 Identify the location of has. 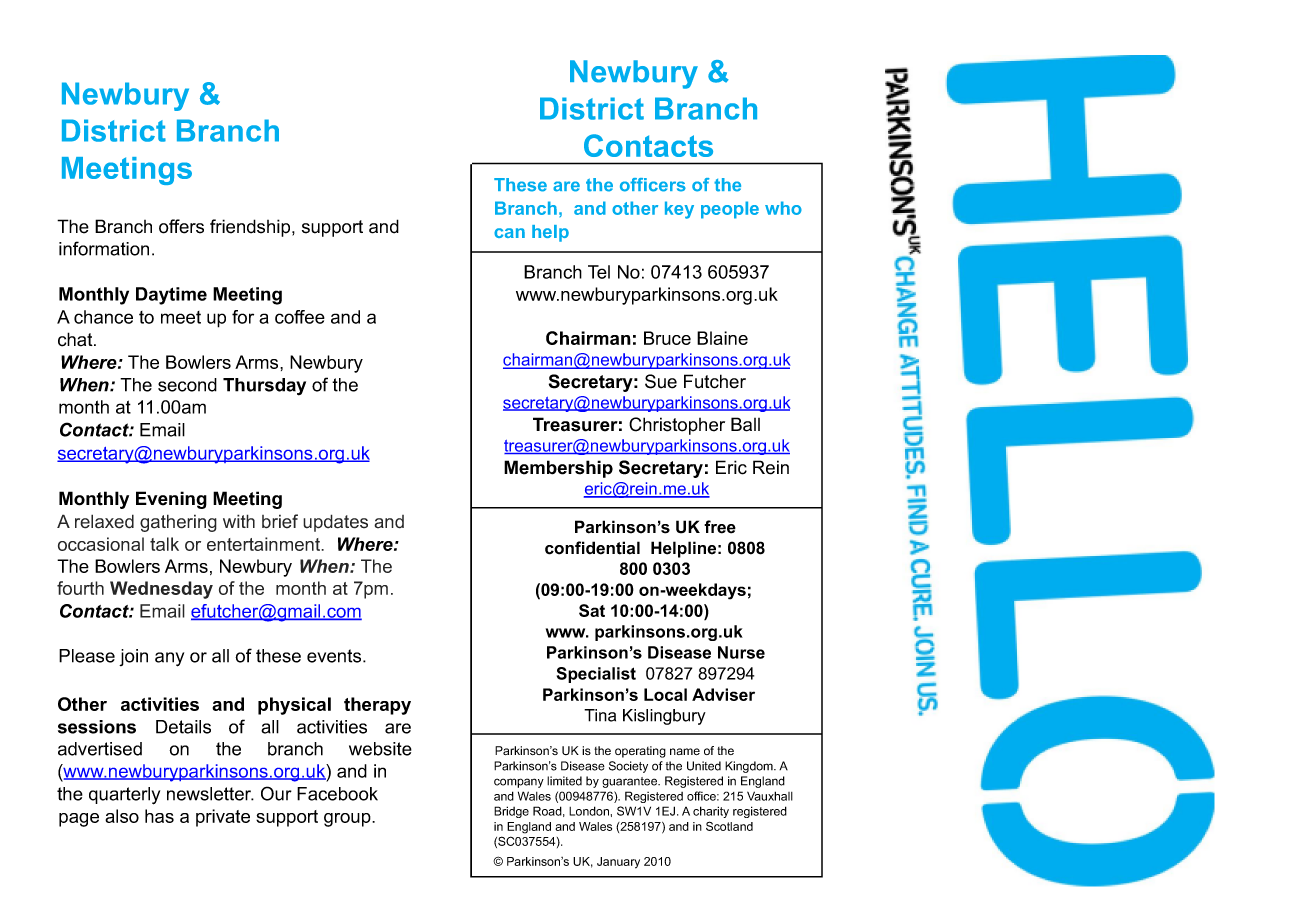
(159, 816).
